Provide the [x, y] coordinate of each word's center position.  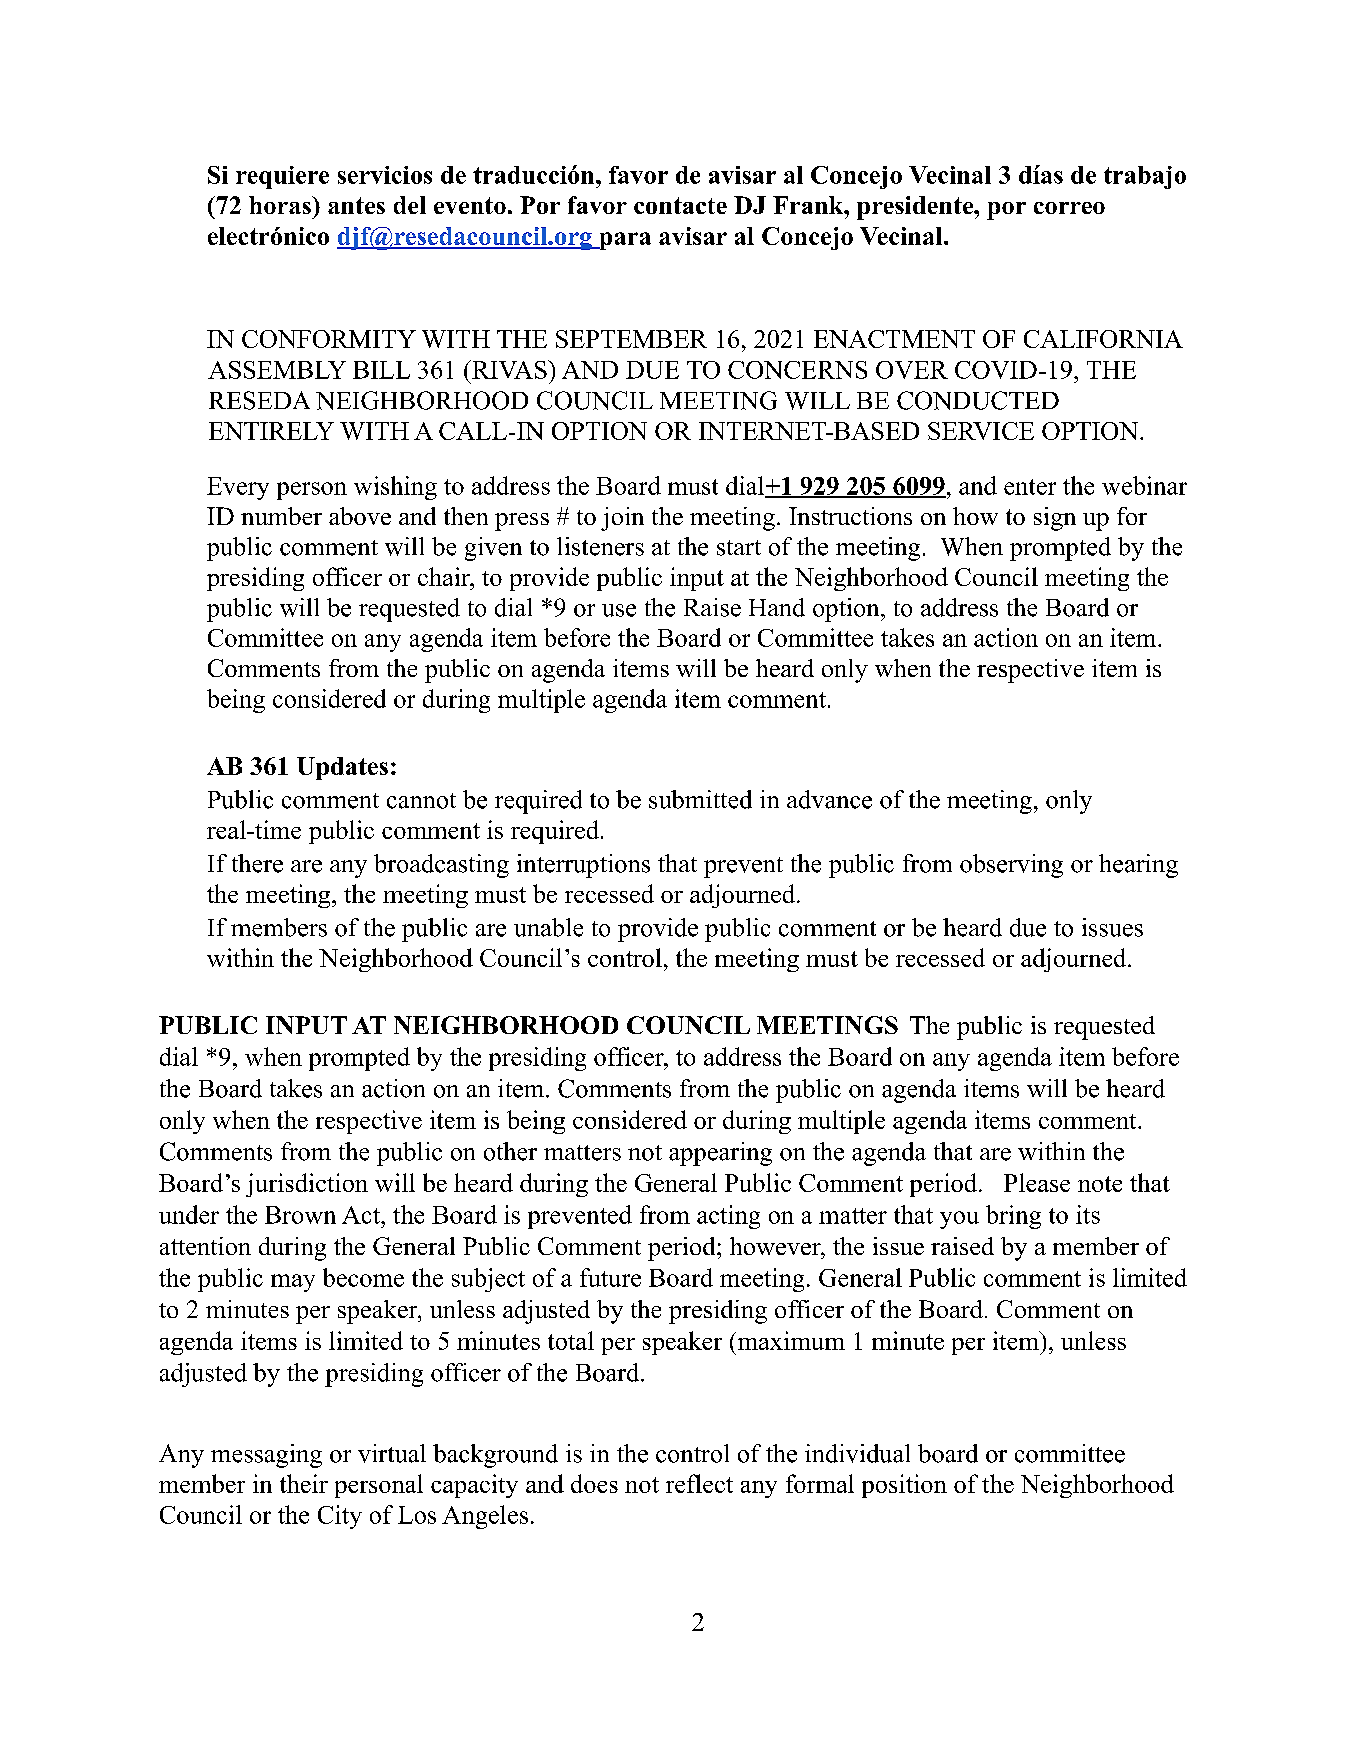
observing [1011, 866]
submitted [700, 799]
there [257, 863]
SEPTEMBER [631, 339]
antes [356, 205]
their [304, 1483]
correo [1069, 208]
